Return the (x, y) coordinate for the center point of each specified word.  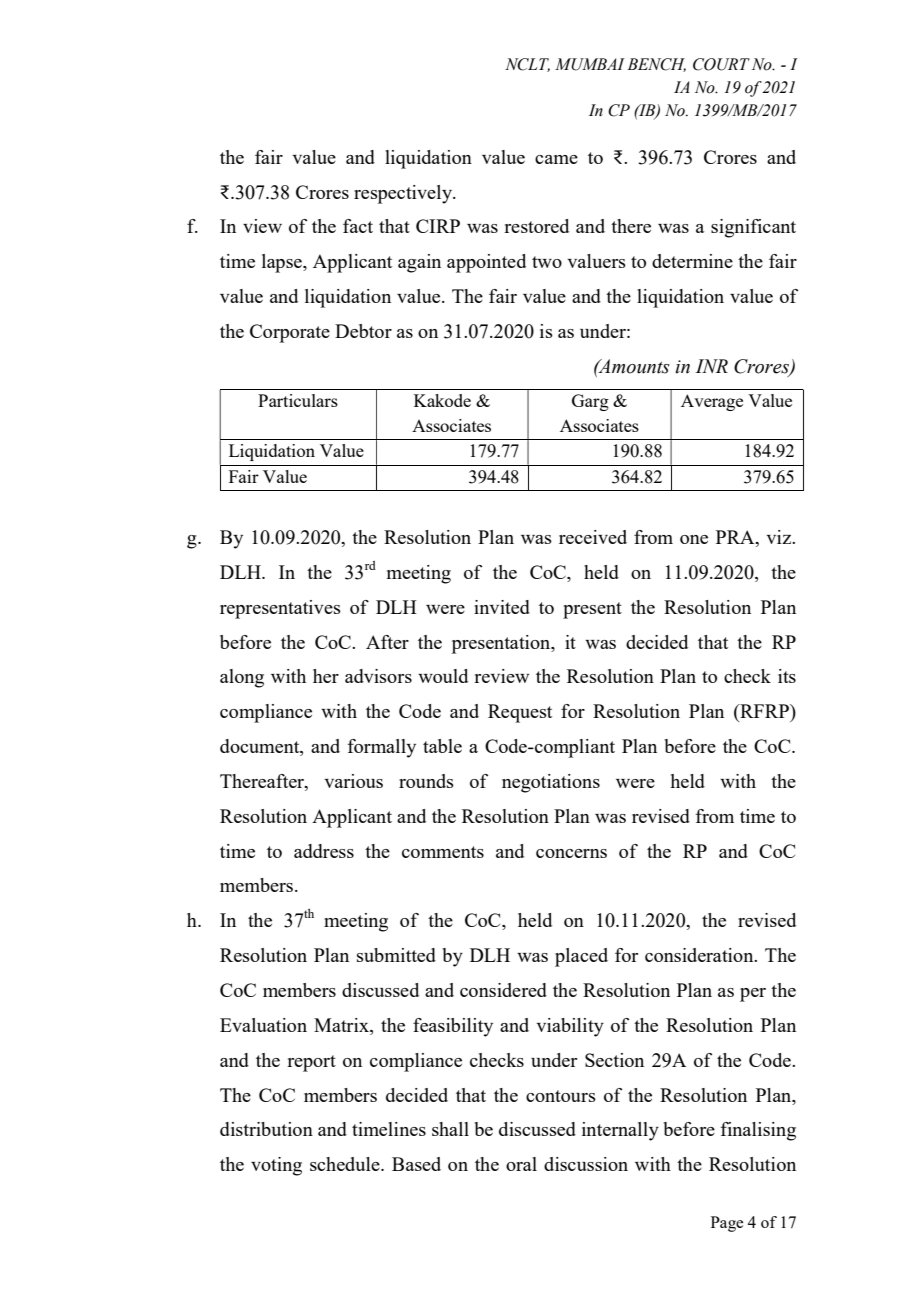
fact (358, 226)
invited (502, 607)
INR (711, 366)
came (556, 159)
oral (521, 1164)
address (324, 851)
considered (503, 990)
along (242, 678)
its (787, 676)
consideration (700, 955)
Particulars (298, 400)
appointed (486, 263)
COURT (721, 64)
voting (276, 1166)
